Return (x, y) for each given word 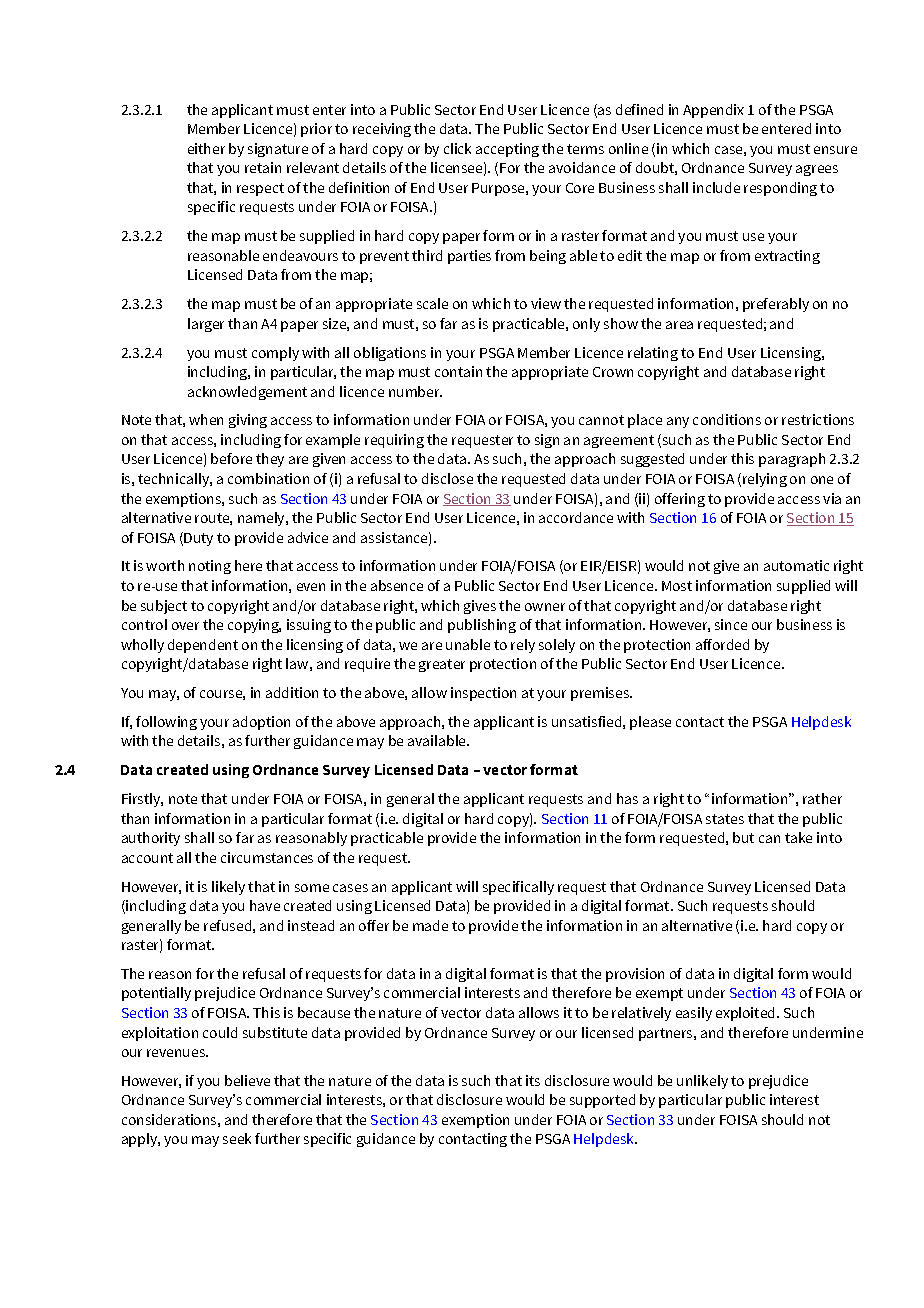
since (731, 624)
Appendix (713, 111)
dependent (203, 646)
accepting (507, 150)
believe (247, 1080)
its (533, 1080)
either (206, 148)
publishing (482, 626)
